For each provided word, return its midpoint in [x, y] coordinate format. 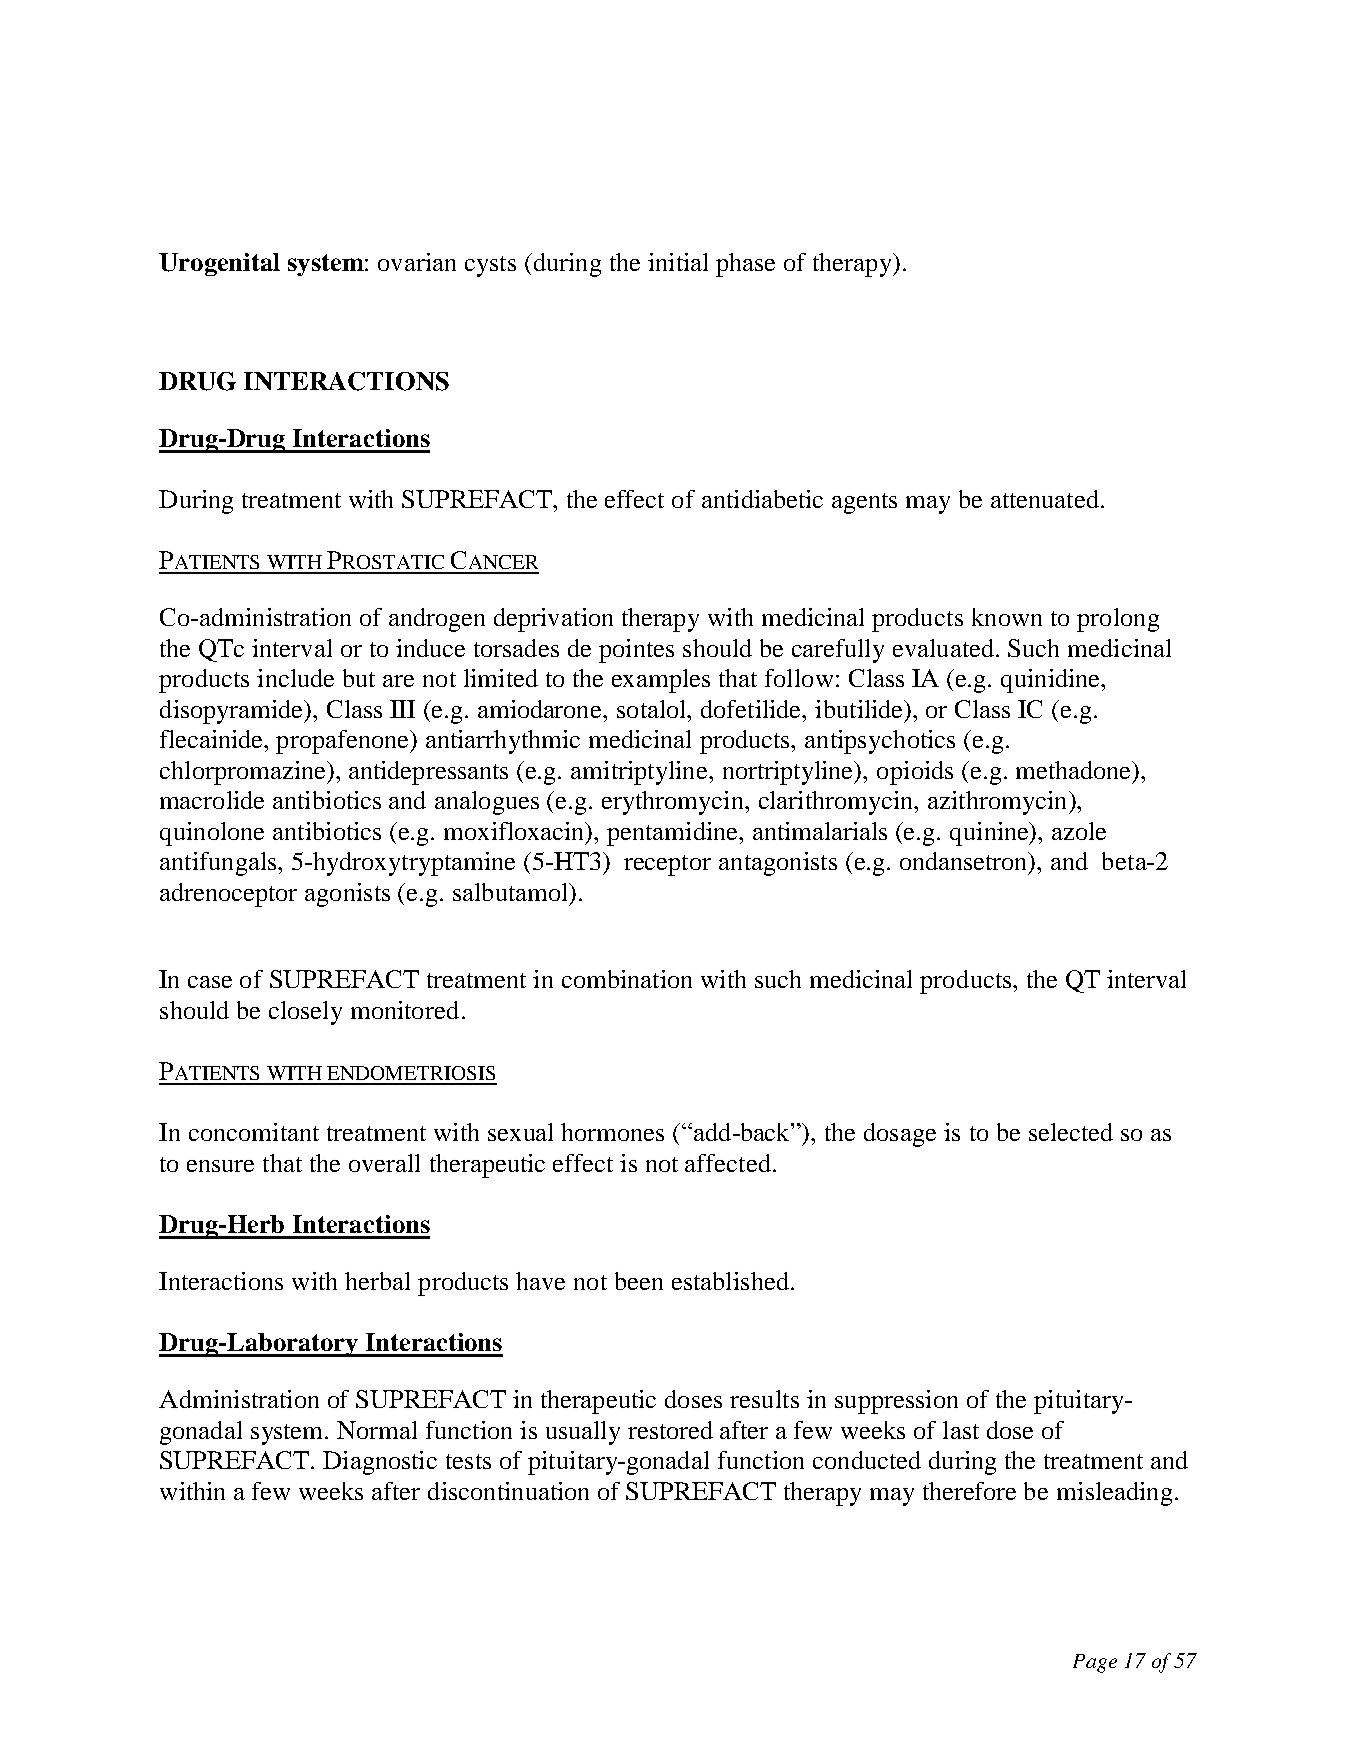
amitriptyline [640, 773]
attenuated [1045, 499]
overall [384, 1163]
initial [678, 262]
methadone [1075, 770]
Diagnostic [380, 1463]
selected [1071, 1132]
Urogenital [219, 264]
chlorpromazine [244, 773]
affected [728, 1163]
